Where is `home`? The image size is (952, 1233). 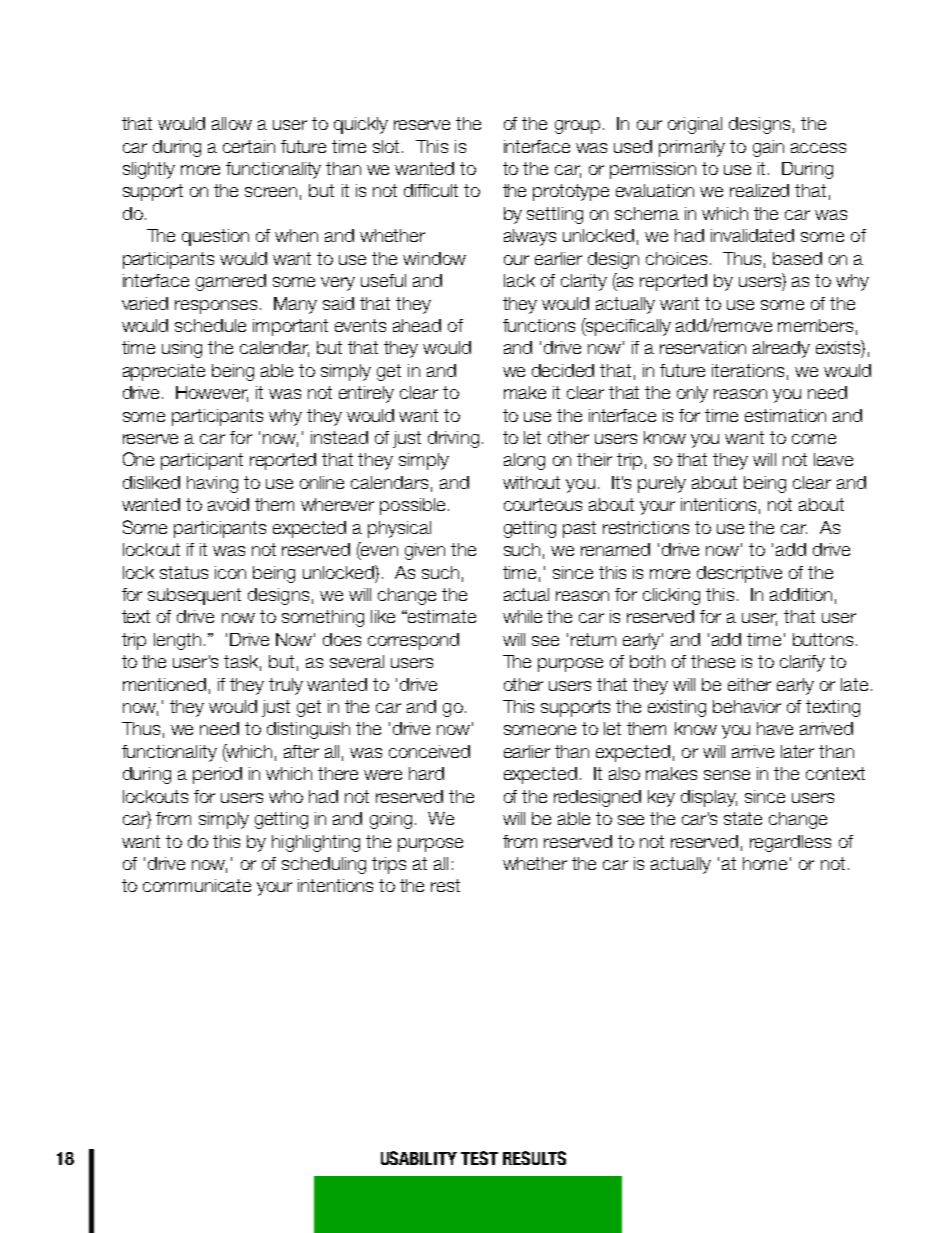 home is located at coordinates (765, 863).
